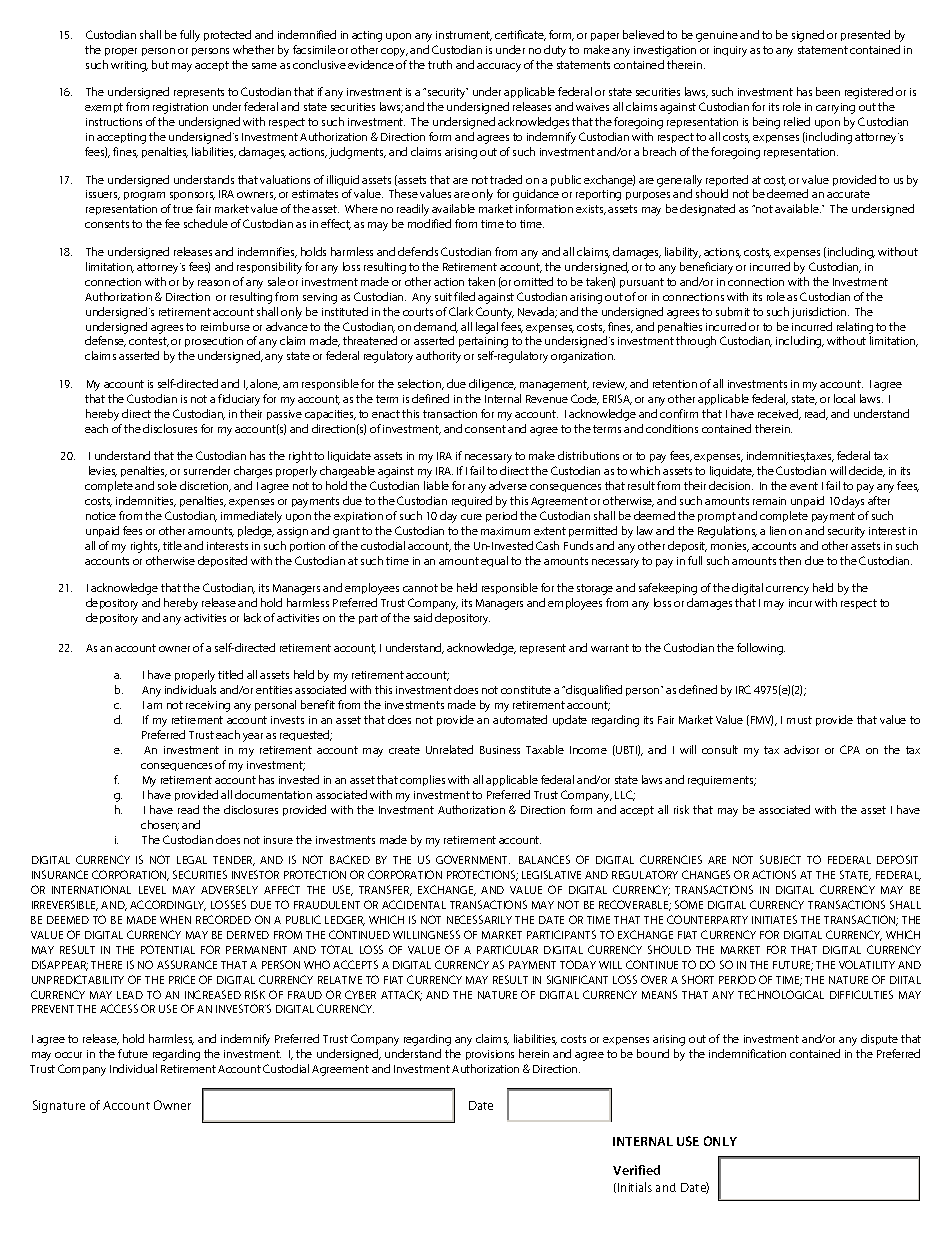 Image resolution: width=952 pixels, height=1233 pixels. Describe the element at coordinates (499, 67) in the image. I see `accuracy` at that location.
